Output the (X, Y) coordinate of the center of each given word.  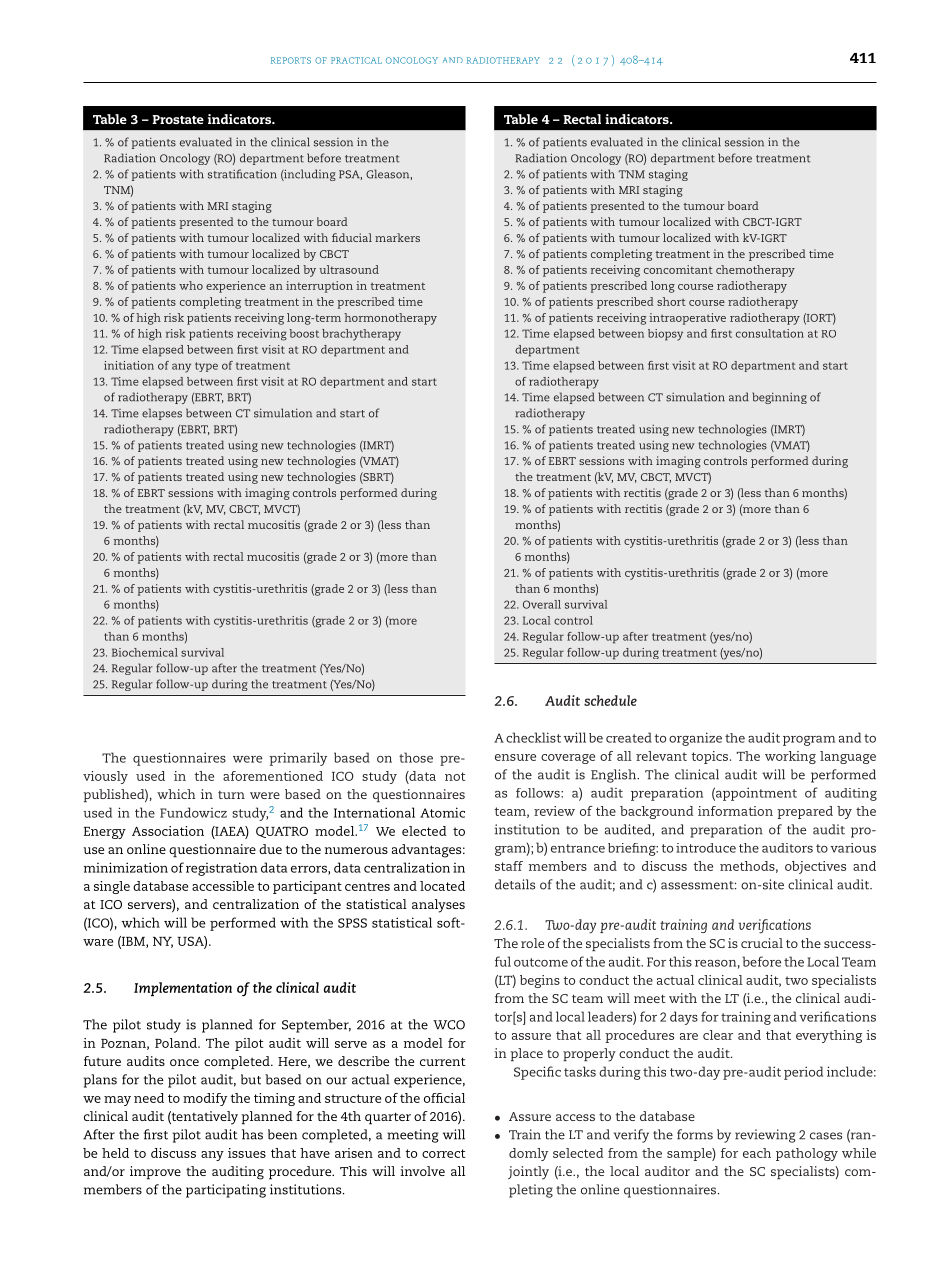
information (735, 811)
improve (155, 1173)
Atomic (442, 812)
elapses (162, 414)
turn (231, 795)
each (757, 1153)
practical (356, 60)
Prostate (178, 119)
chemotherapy (755, 271)
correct (444, 1153)
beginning (779, 398)
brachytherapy (361, 335)
